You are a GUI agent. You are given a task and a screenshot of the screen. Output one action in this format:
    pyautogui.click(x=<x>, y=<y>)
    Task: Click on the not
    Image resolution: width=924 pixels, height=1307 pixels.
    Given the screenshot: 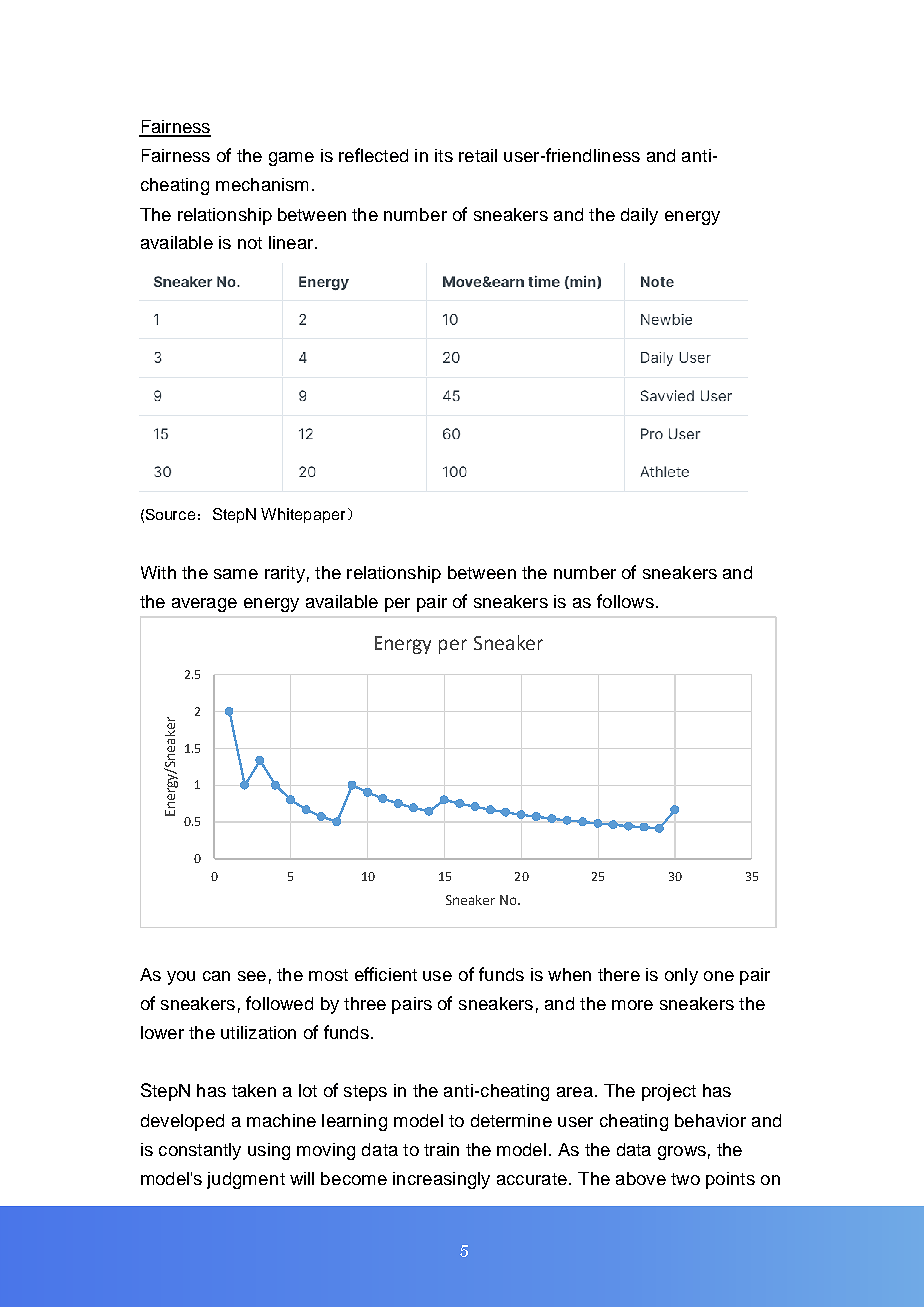 What is the action you would take?
    pyautogui.click(x=250, y=243)
